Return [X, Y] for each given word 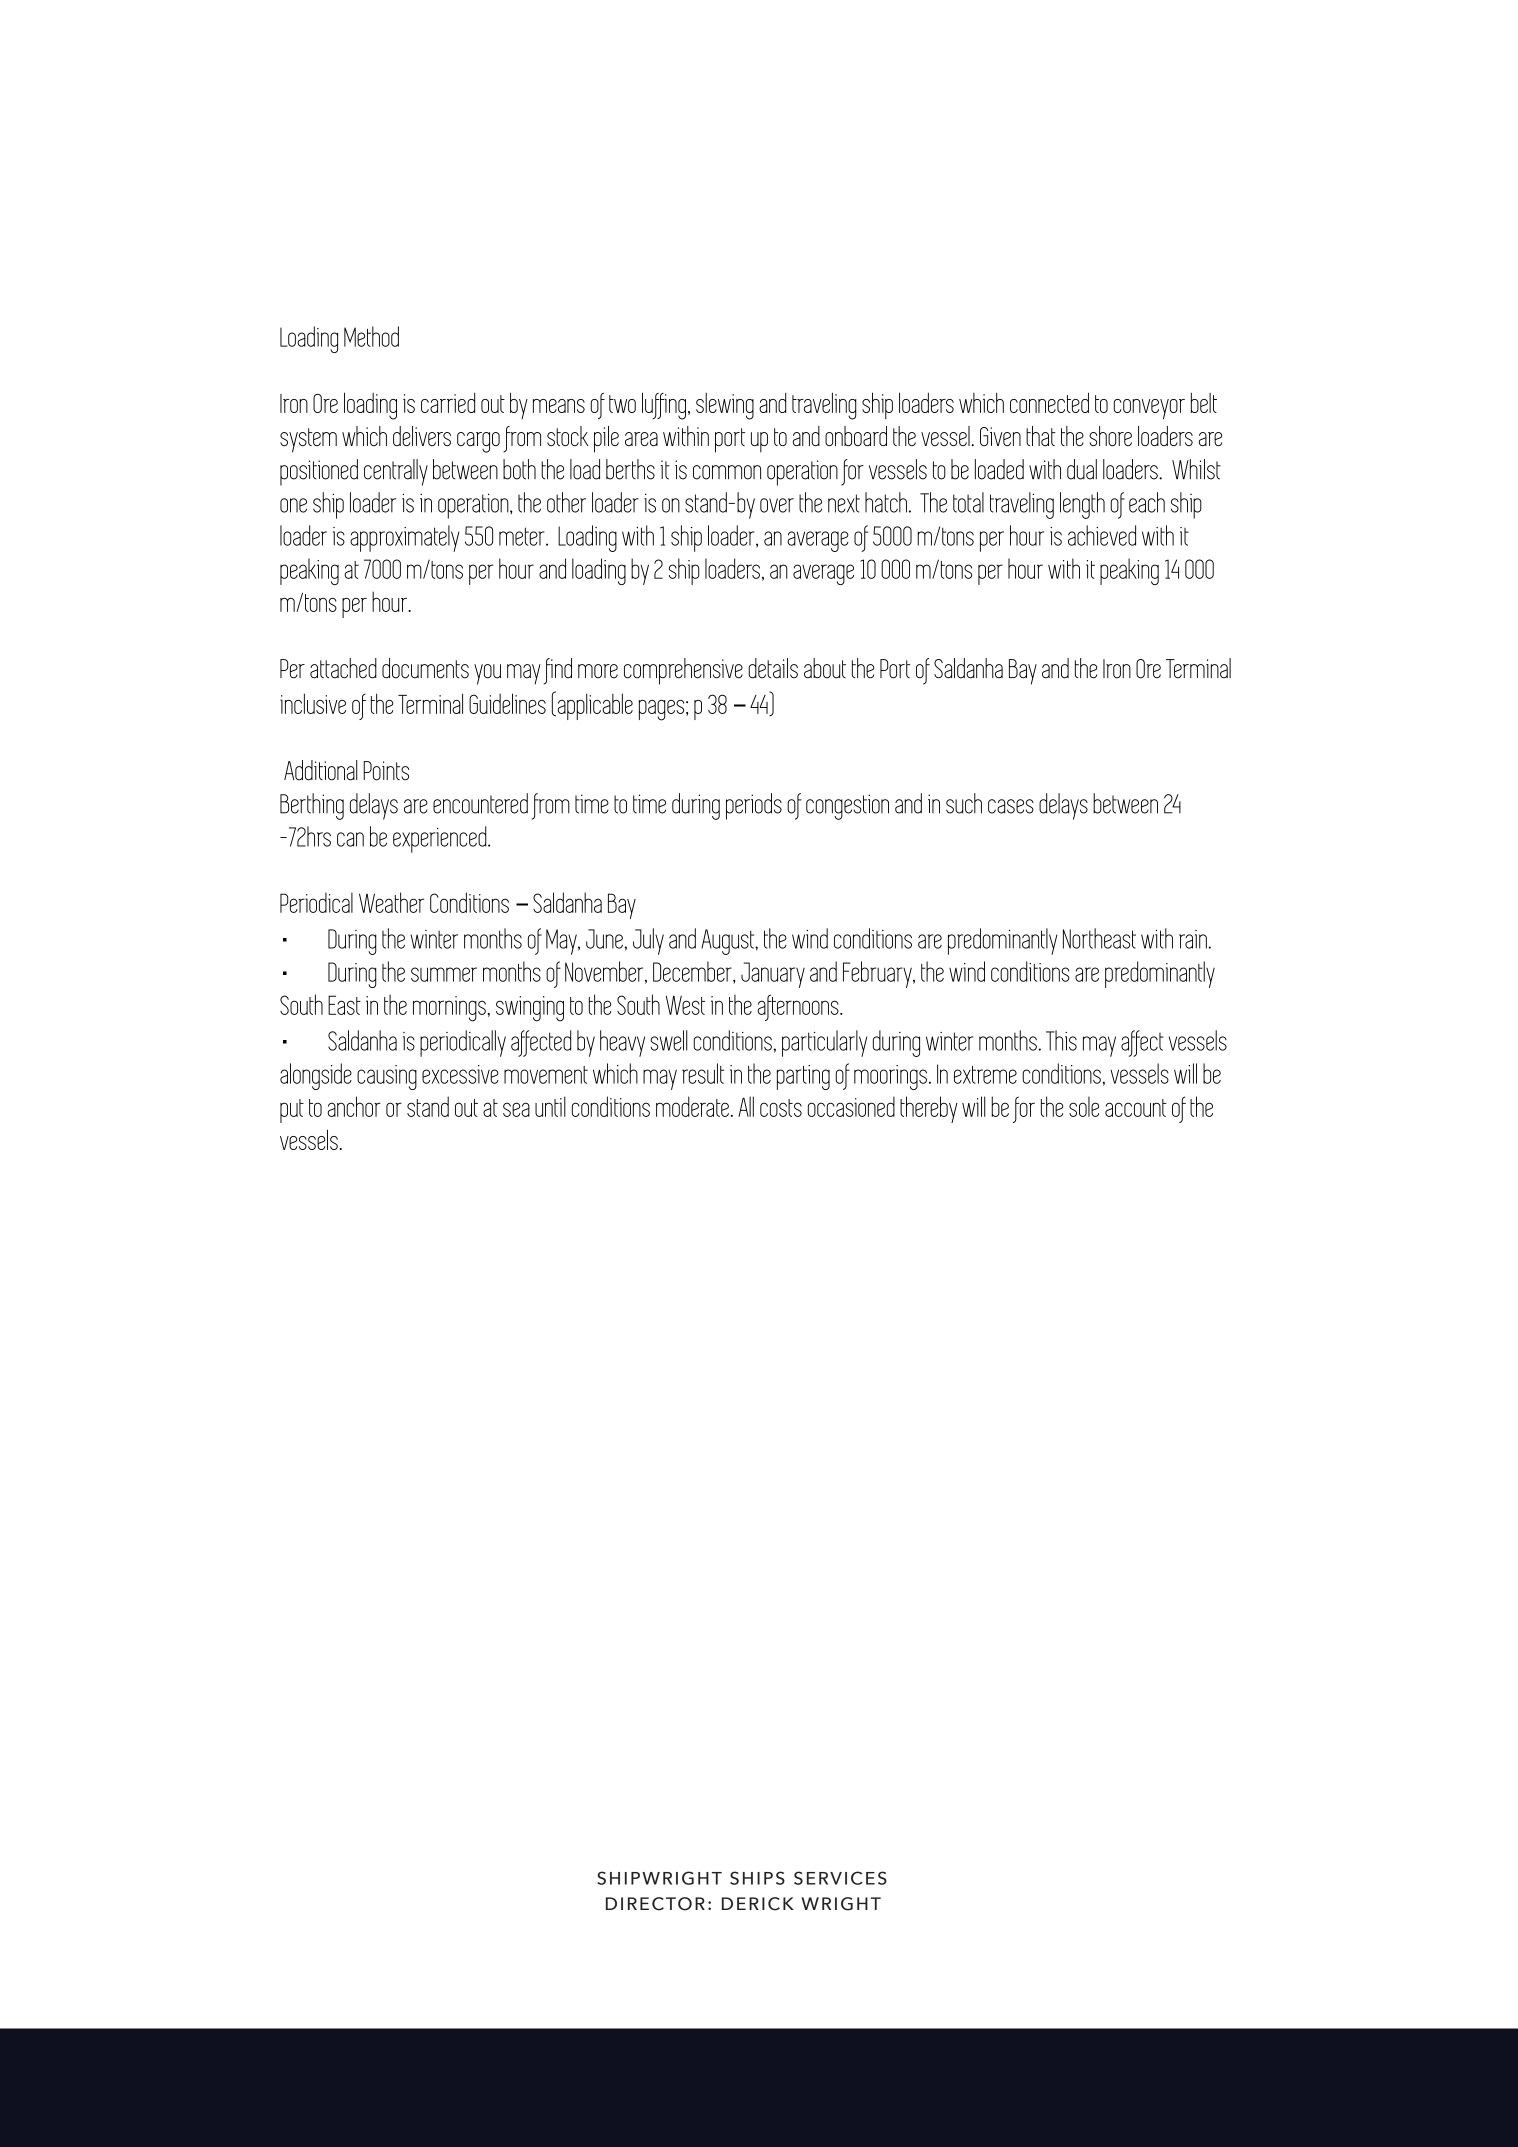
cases [1011, 806]
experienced [441, 839]
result [703, 1073]
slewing [725, 406]
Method [371, 336]
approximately [405, 538]
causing [387, 1077]
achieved [1102, 535]
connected [1049, 402]
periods [754, 806]
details [773, 668]
